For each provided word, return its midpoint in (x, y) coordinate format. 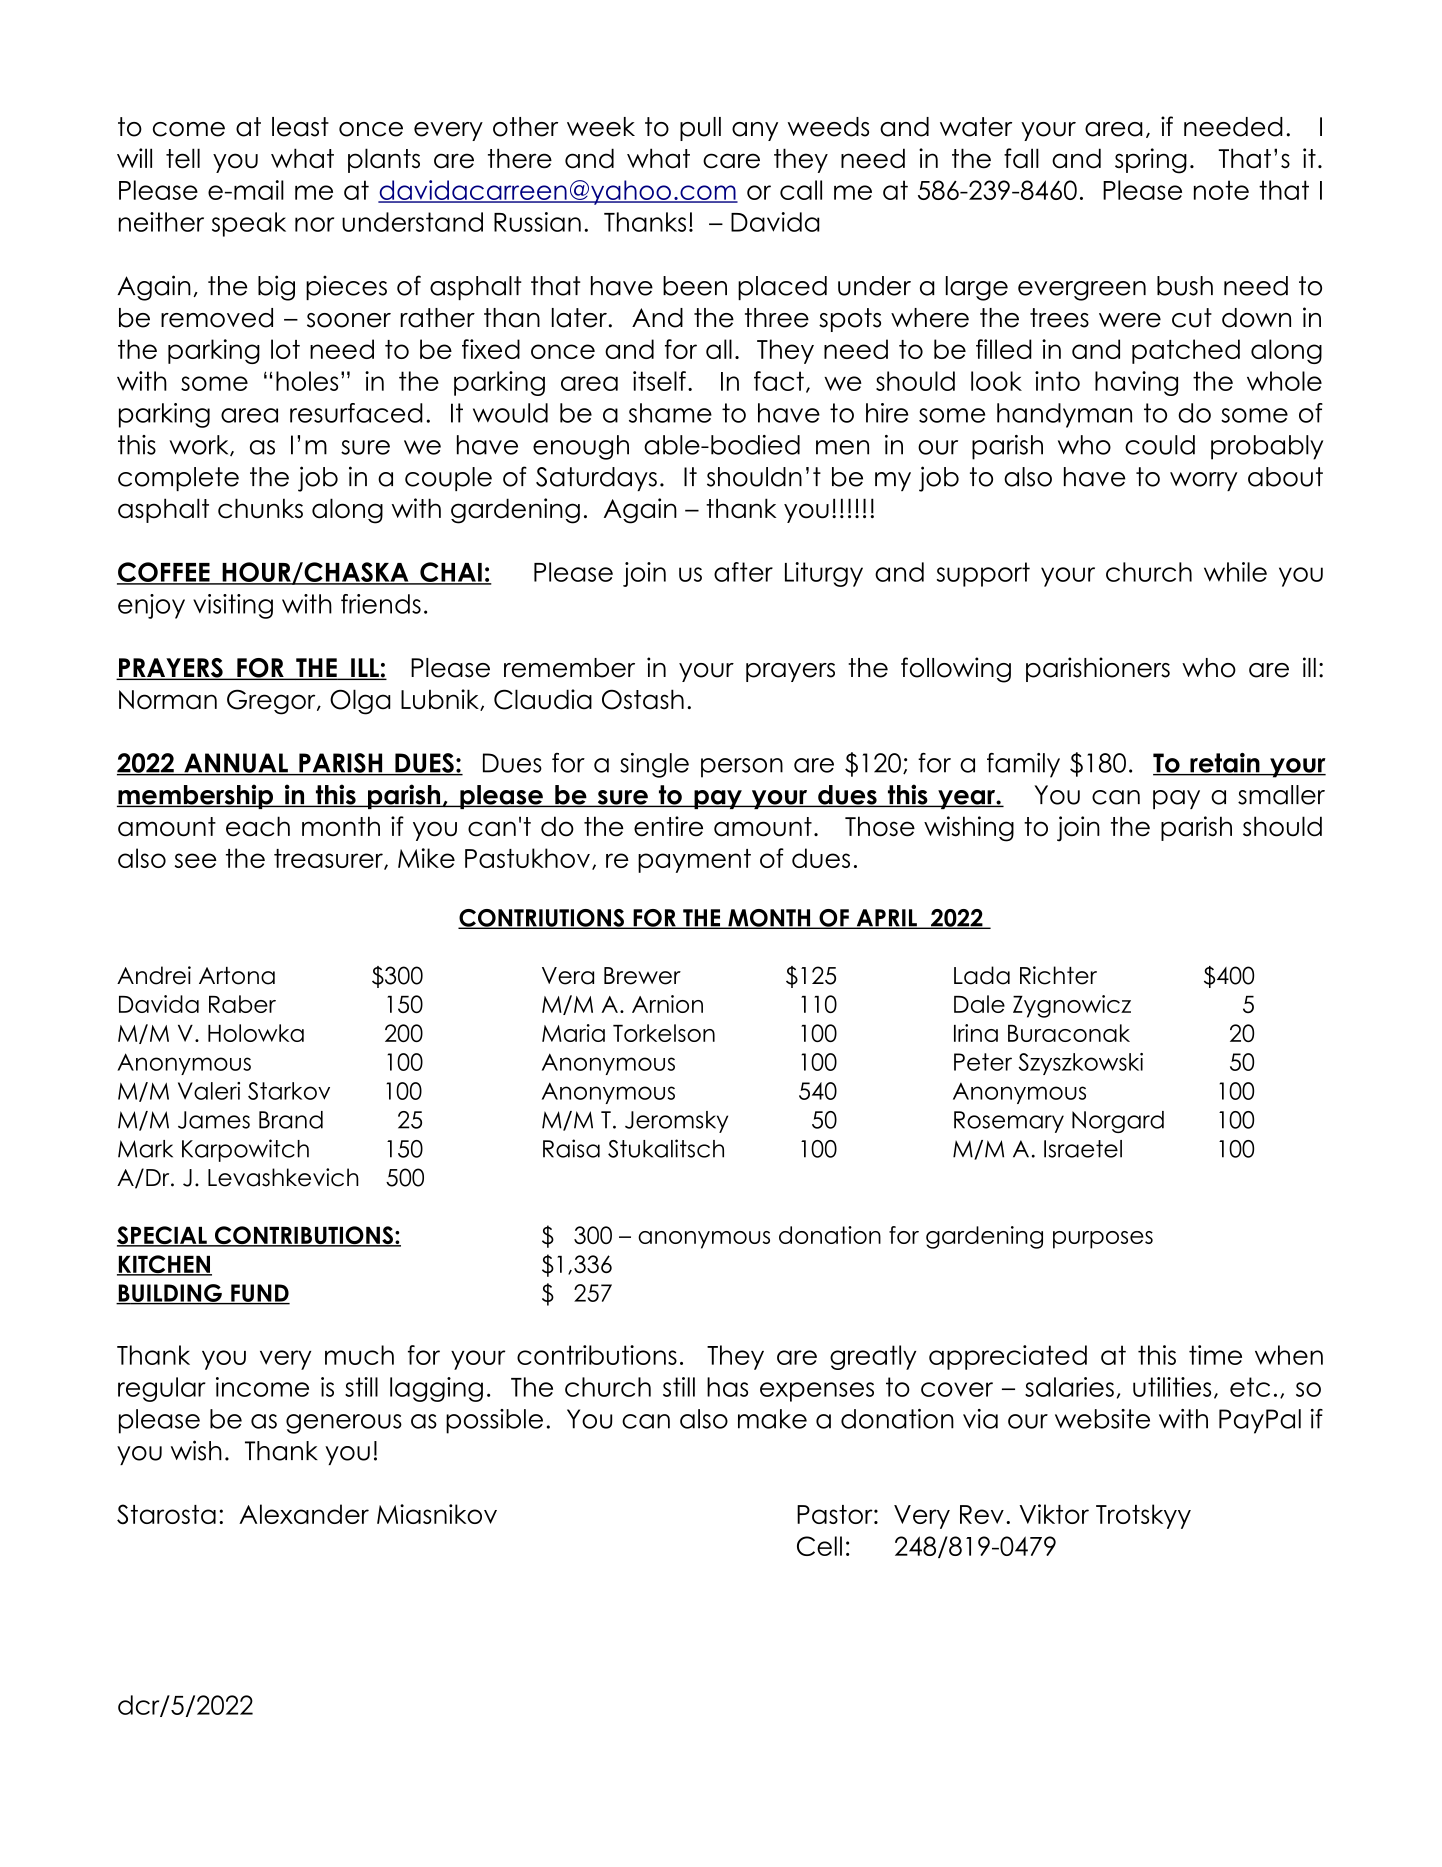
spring (1151, 161)
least (300, 127)
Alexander (304, 1514)
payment (694, 861)
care (731, 161)
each (258, 826)
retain (1225, 764)
